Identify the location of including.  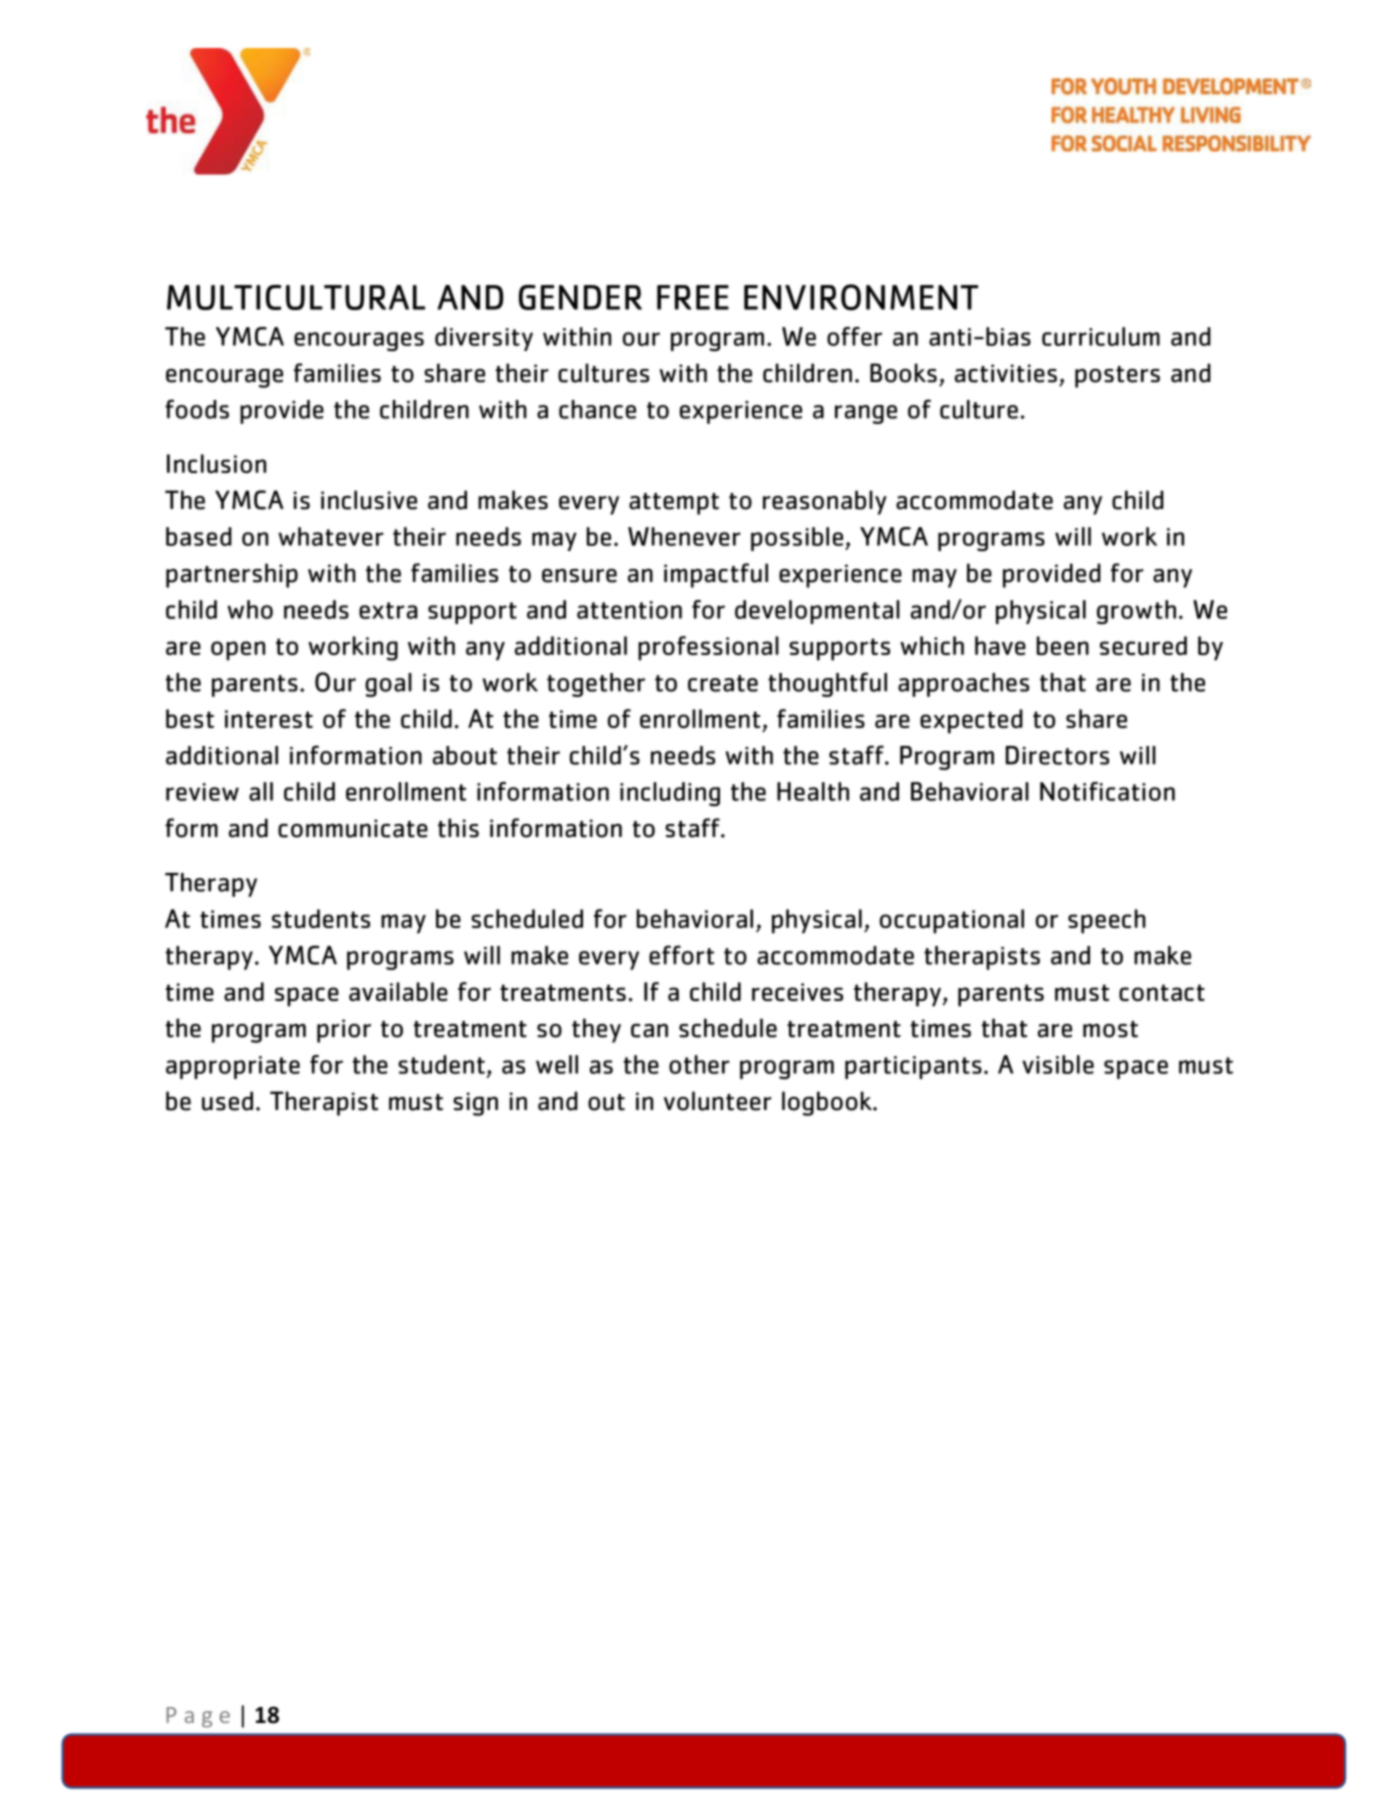
(670, 794).
